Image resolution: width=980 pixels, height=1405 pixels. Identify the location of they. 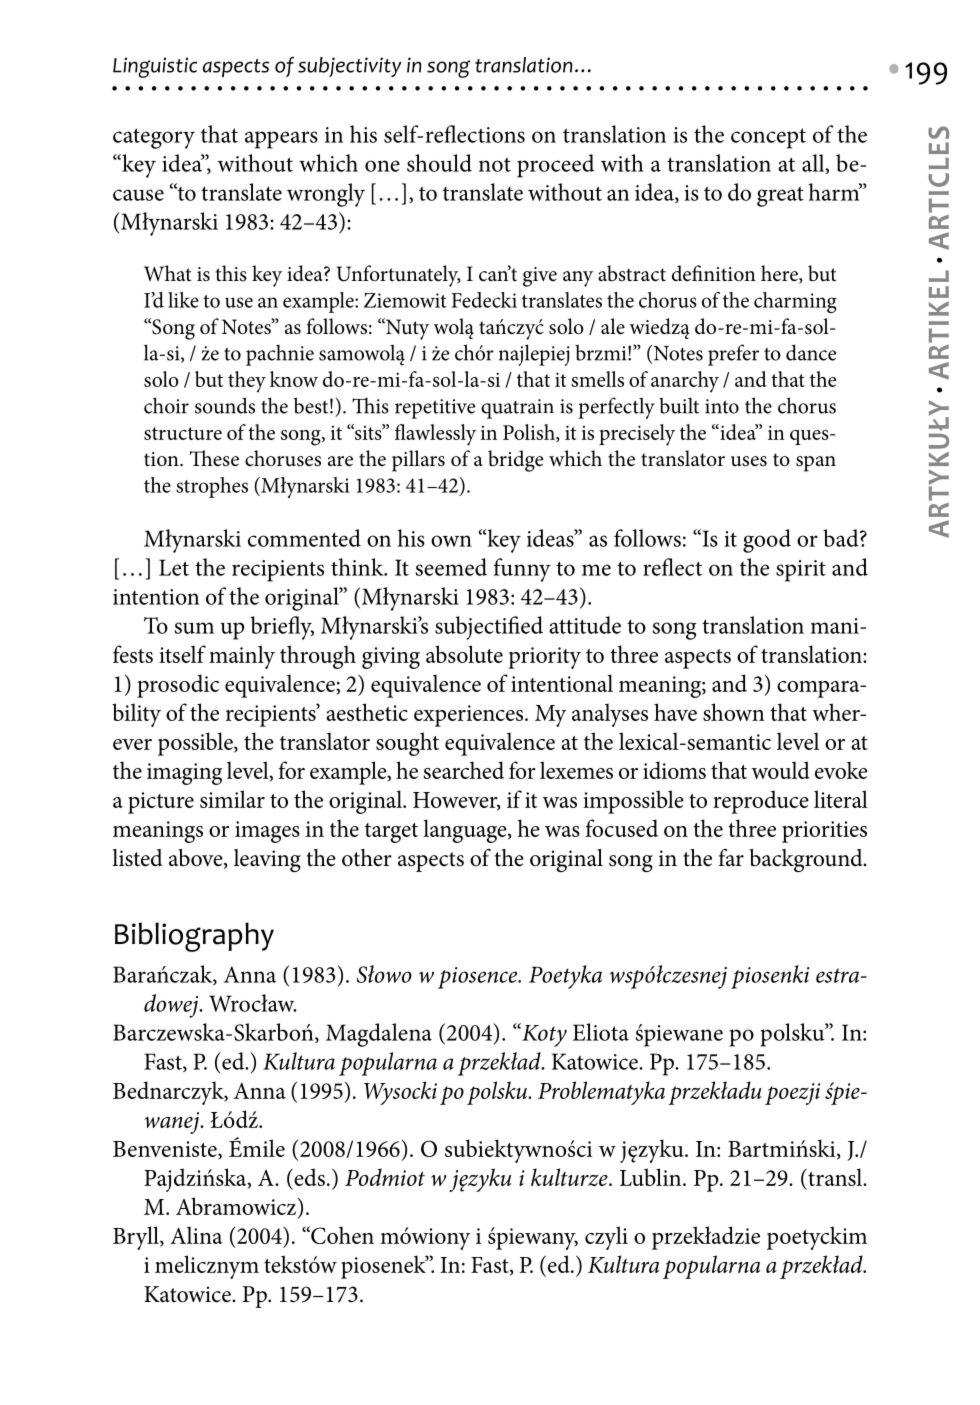
(247, 382).
